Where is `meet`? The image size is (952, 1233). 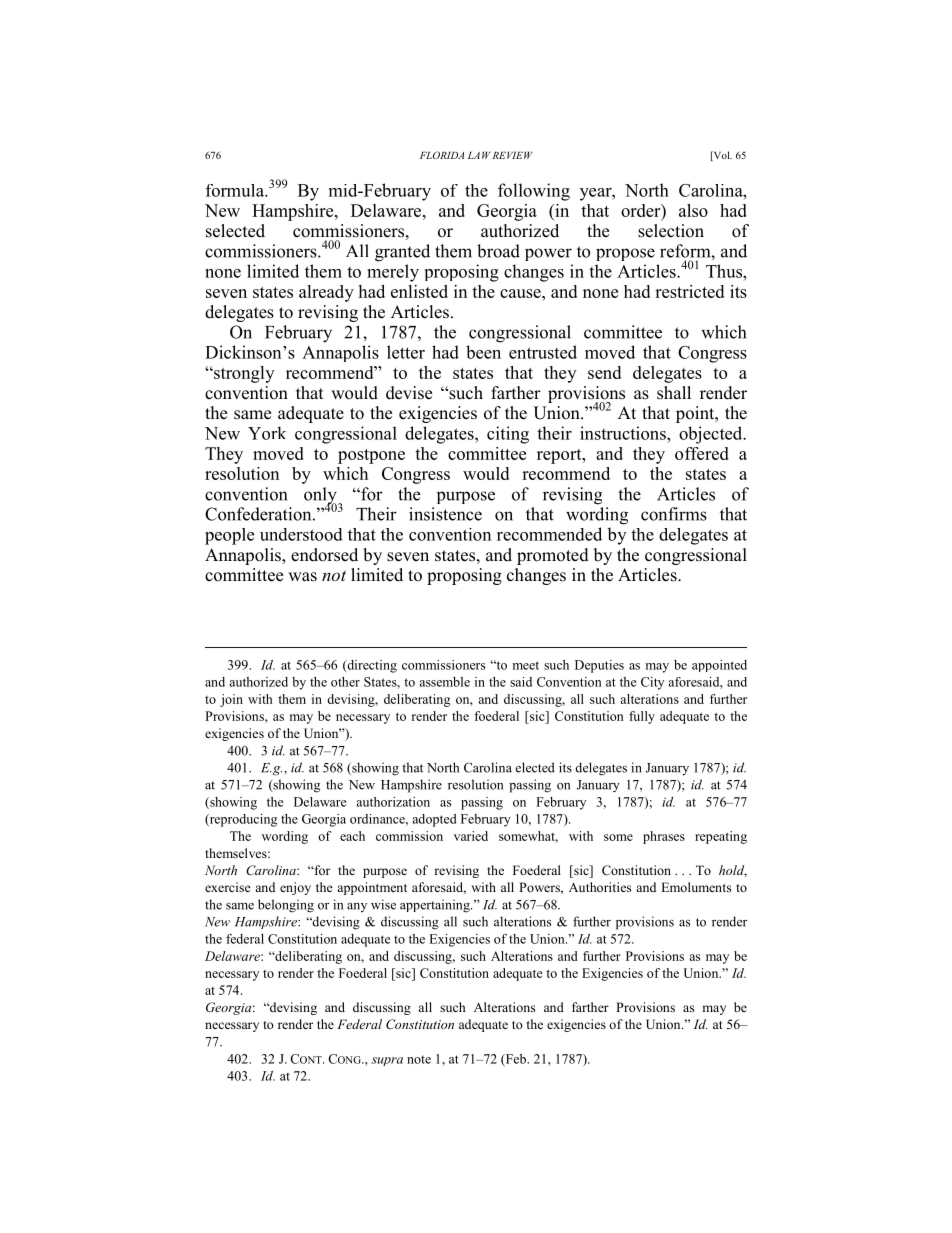 meet is located at coordinates (526, 665).
